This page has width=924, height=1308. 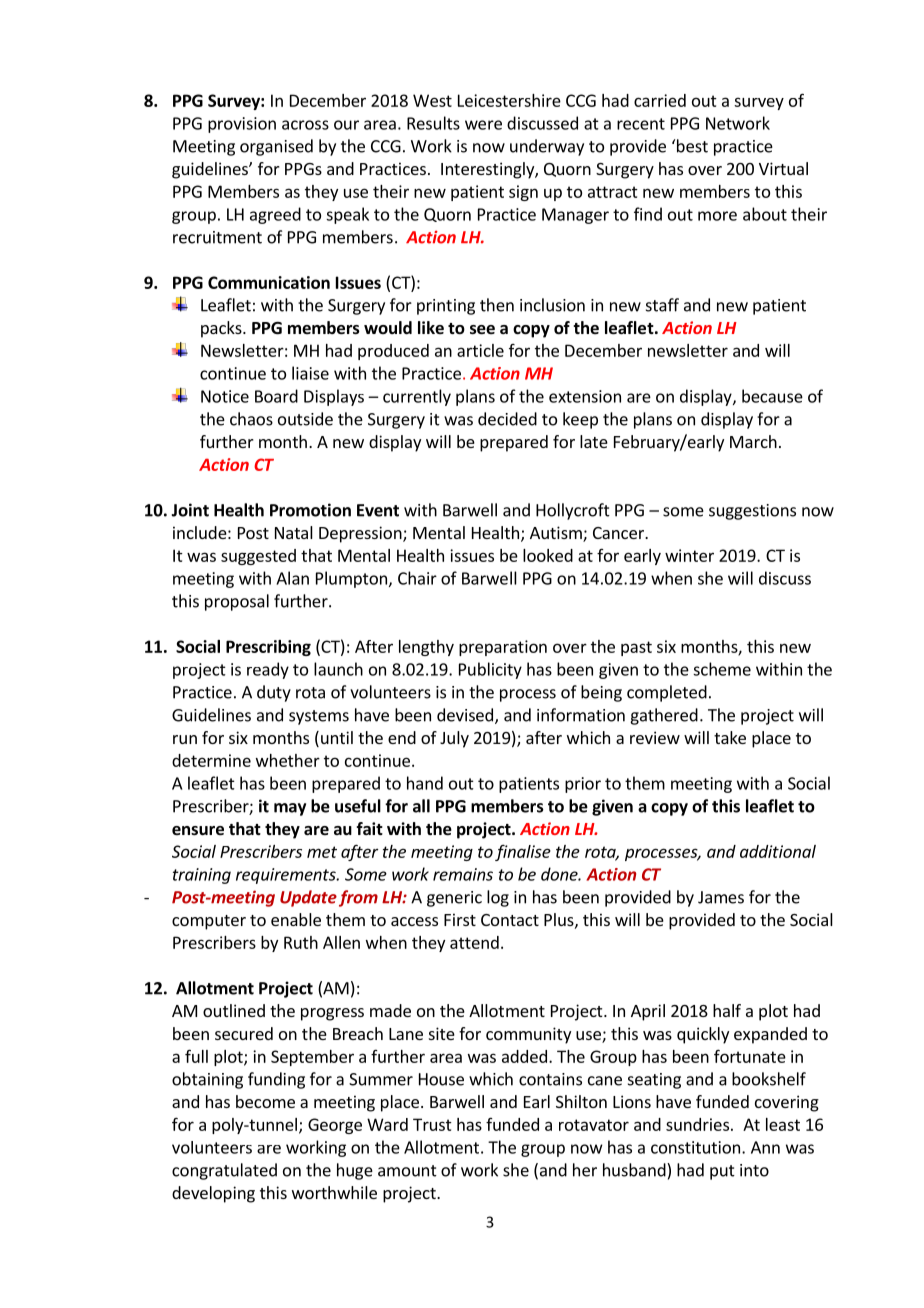 I want to click on finalise, so click(x=523, y=852).
